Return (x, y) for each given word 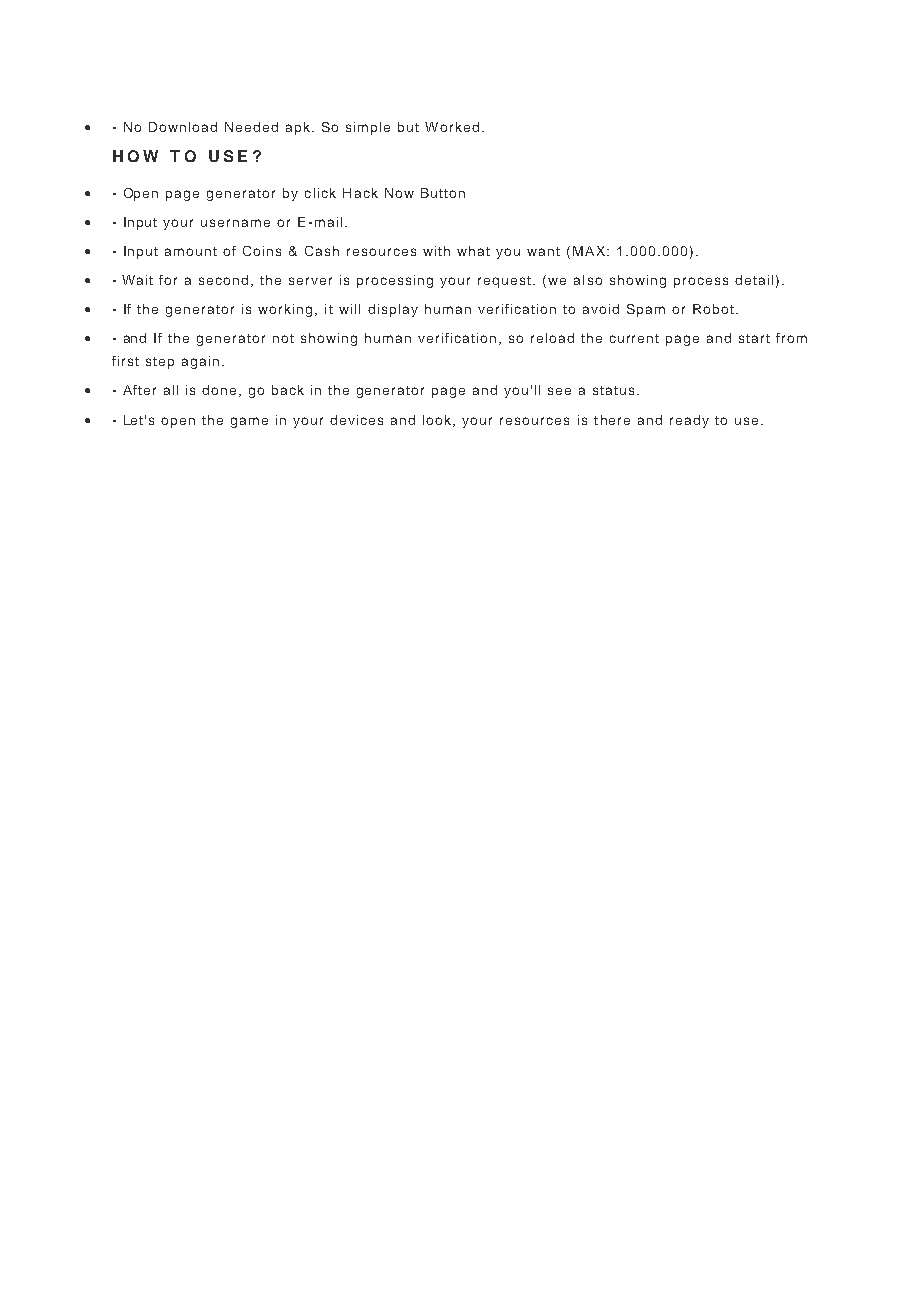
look (438, 421)
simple (368, 128)
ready (689, 421)
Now (399, 193)
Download (183, 127)
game (249, 422)
